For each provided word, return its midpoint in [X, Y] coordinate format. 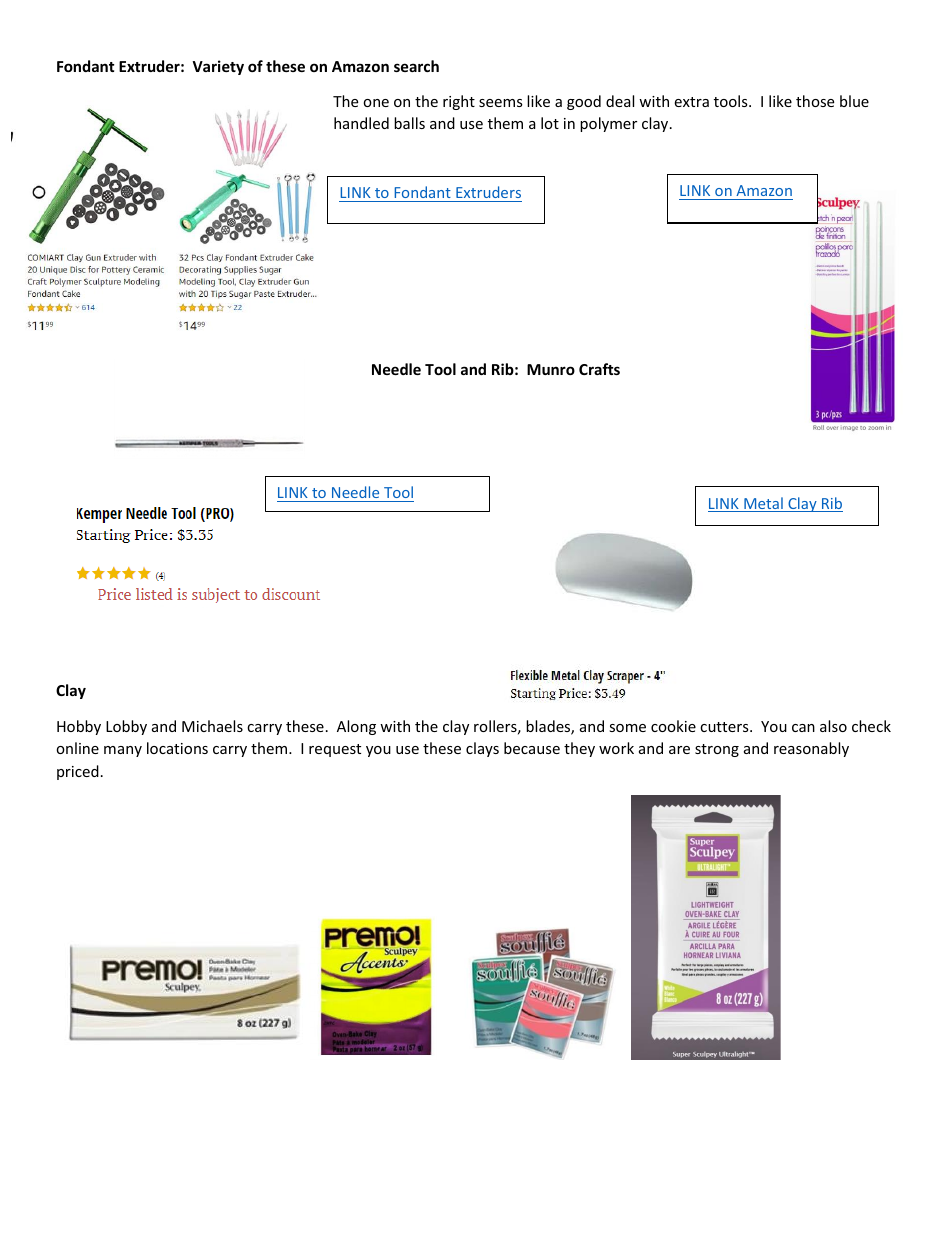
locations [177, 748]
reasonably [811, 749]
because [532, 748]
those [815, 101]
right [459, 102]
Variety [218, 67]
